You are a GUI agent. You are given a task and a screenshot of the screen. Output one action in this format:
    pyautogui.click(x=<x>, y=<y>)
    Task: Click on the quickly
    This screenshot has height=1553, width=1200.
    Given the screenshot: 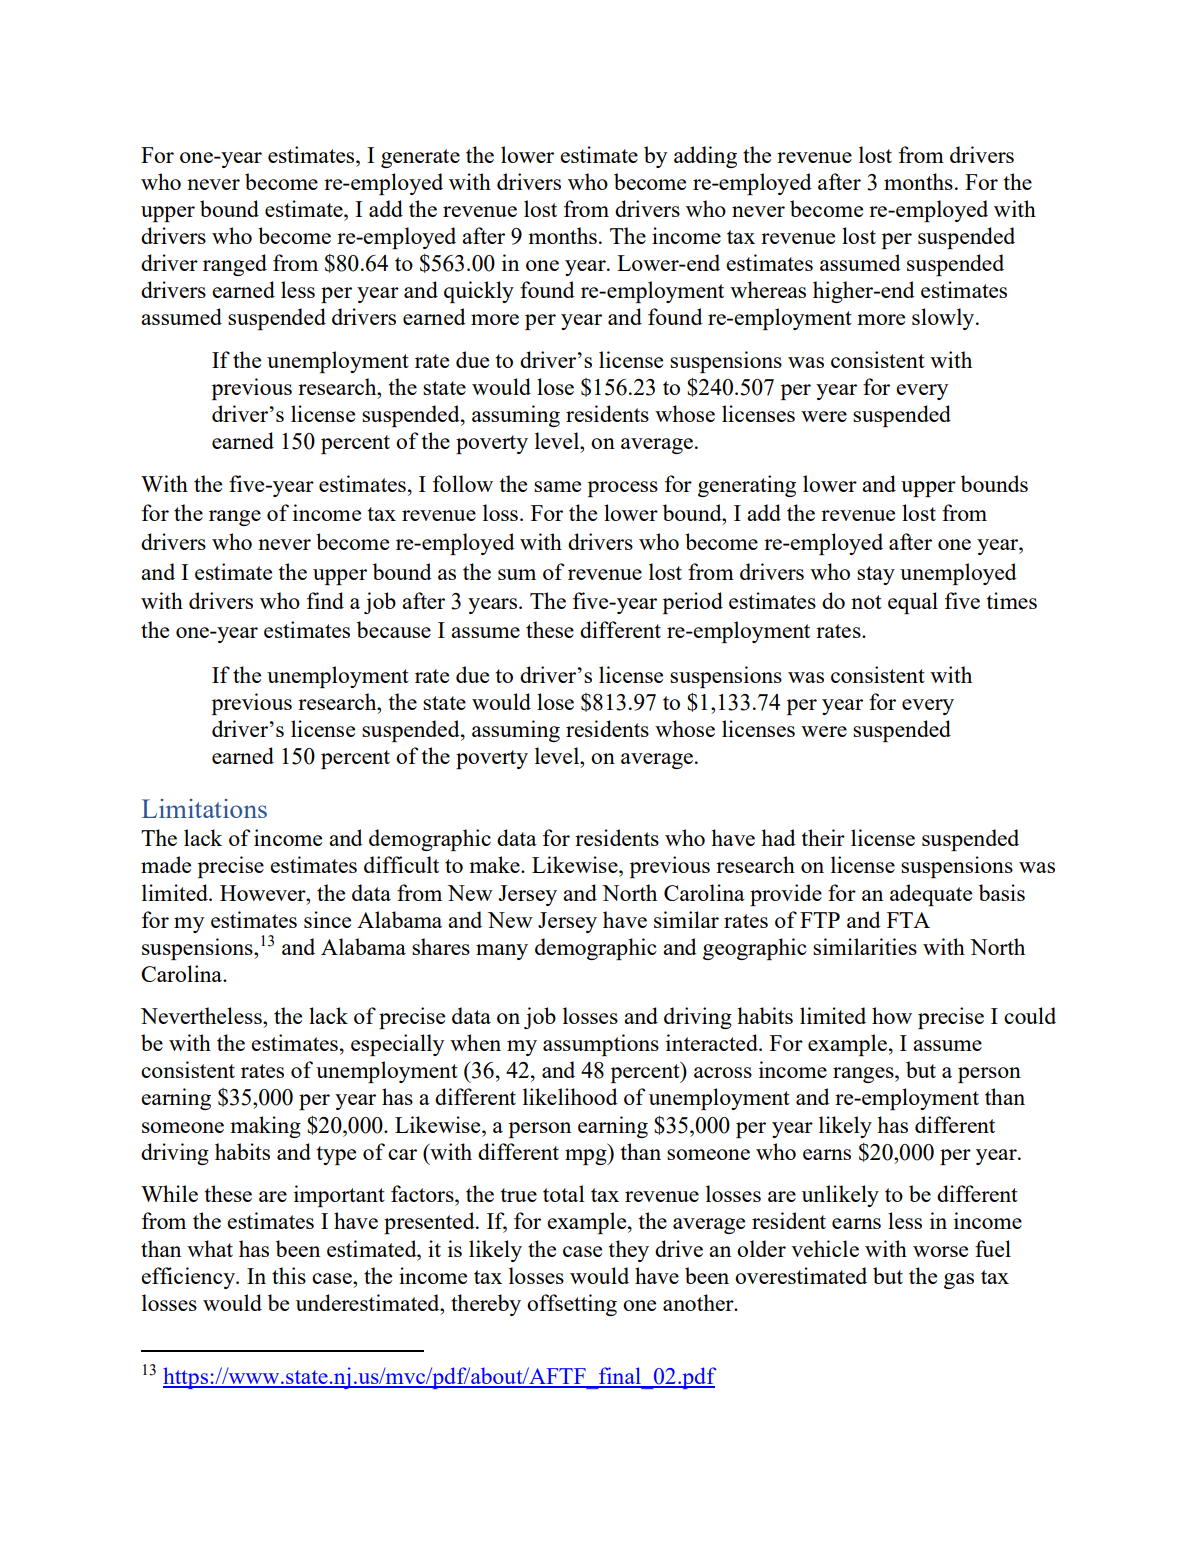 What is the action you would take?
    pyautogui.click(x=479, y=292)
